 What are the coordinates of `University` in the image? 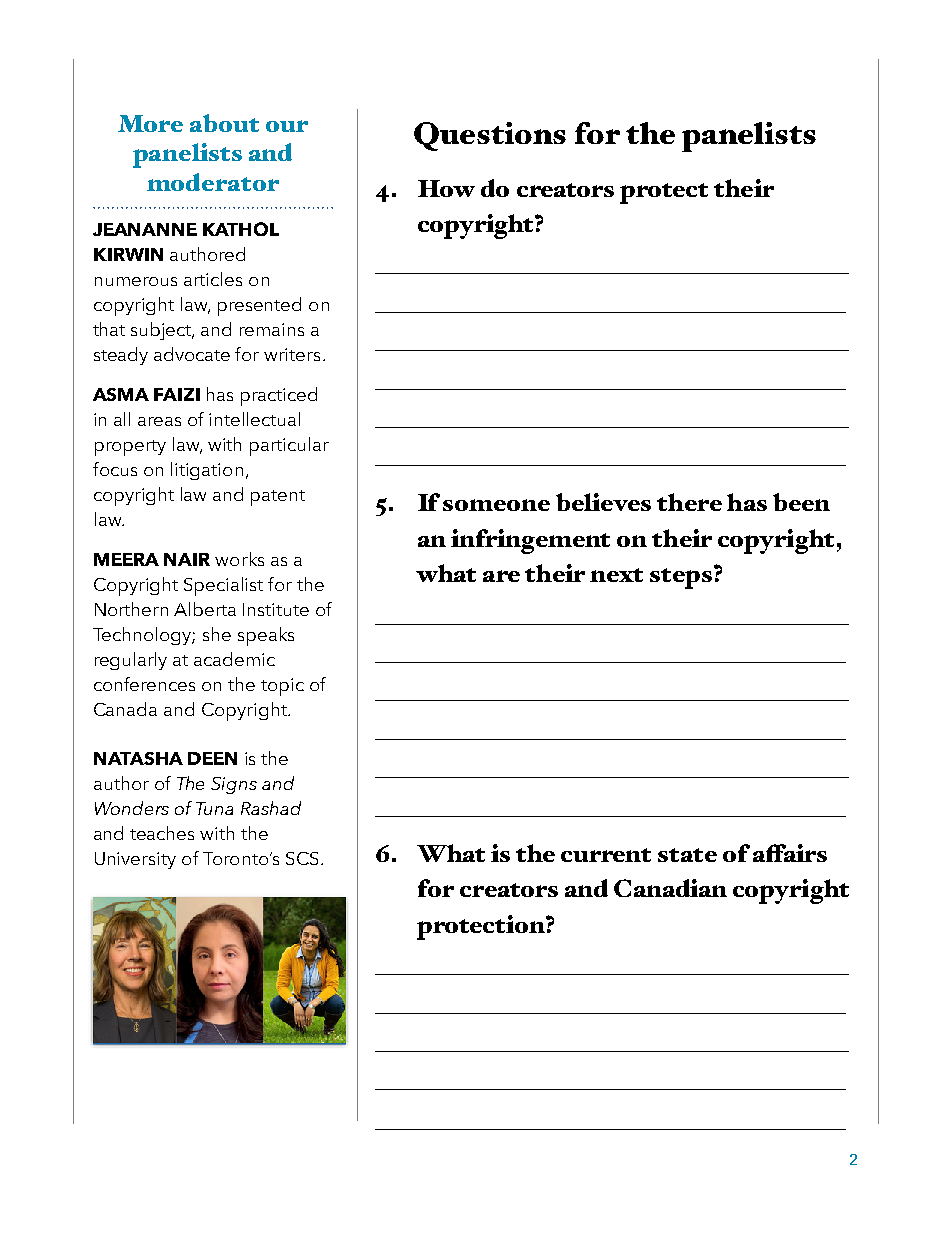 It's located at (135, 860).
